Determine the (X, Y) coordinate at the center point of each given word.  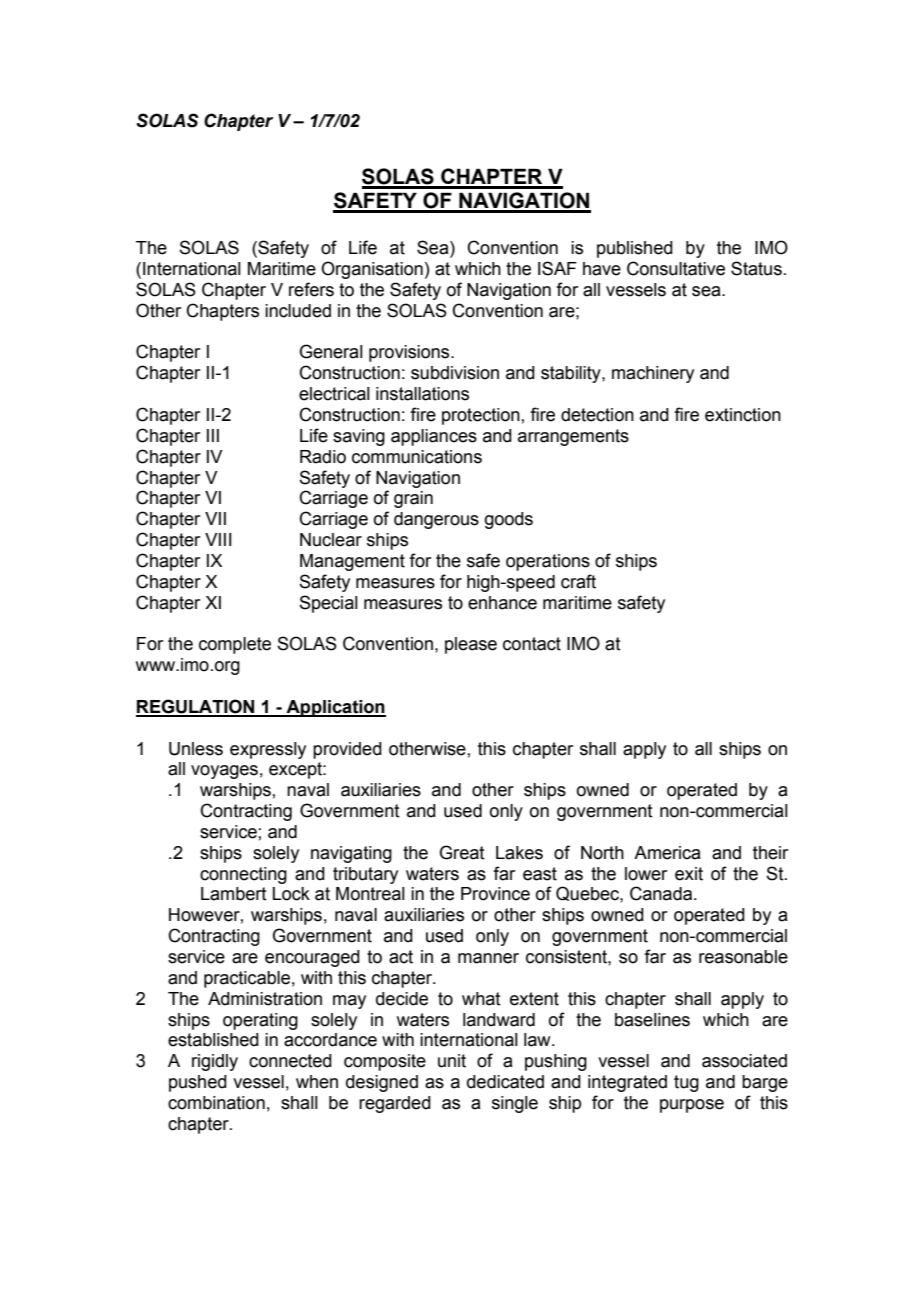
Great (462, 852)
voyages (224, 772)
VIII (218, 539)
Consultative (676, 268)
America (667, 853)
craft (578, 581)
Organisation (372, 270)
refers (311, 289)
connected (290, 1061)
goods (509, 520)
